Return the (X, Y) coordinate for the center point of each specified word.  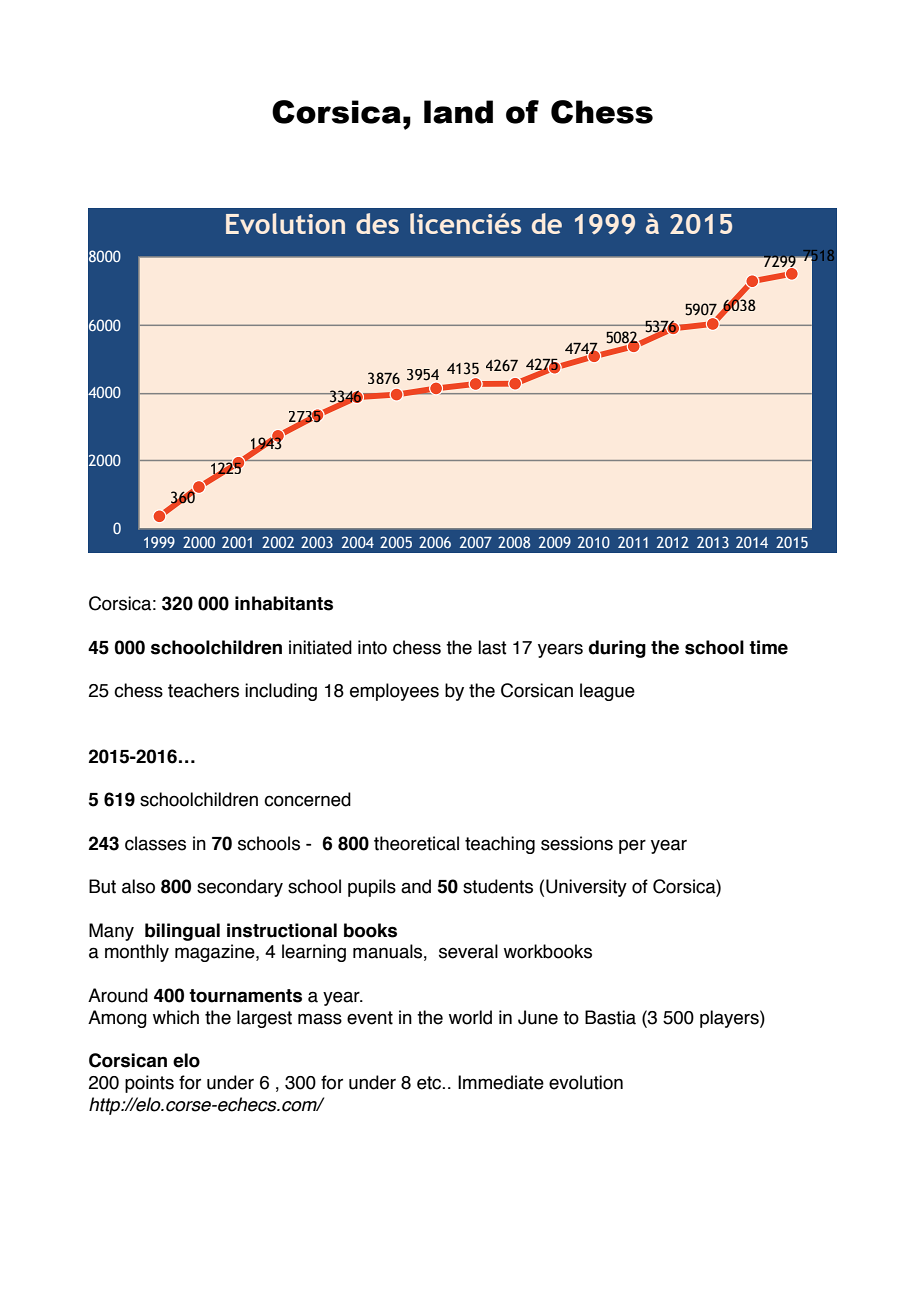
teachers (203, 690)
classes (155, 843)
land (458, 112)
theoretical (416, 843)
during (617, 649)
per (632, 847)
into (372, 647)
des (377, 223)
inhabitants (284, 603)
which (176, 1017)
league (607, 692)
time (768, 647)
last (492, 647)
